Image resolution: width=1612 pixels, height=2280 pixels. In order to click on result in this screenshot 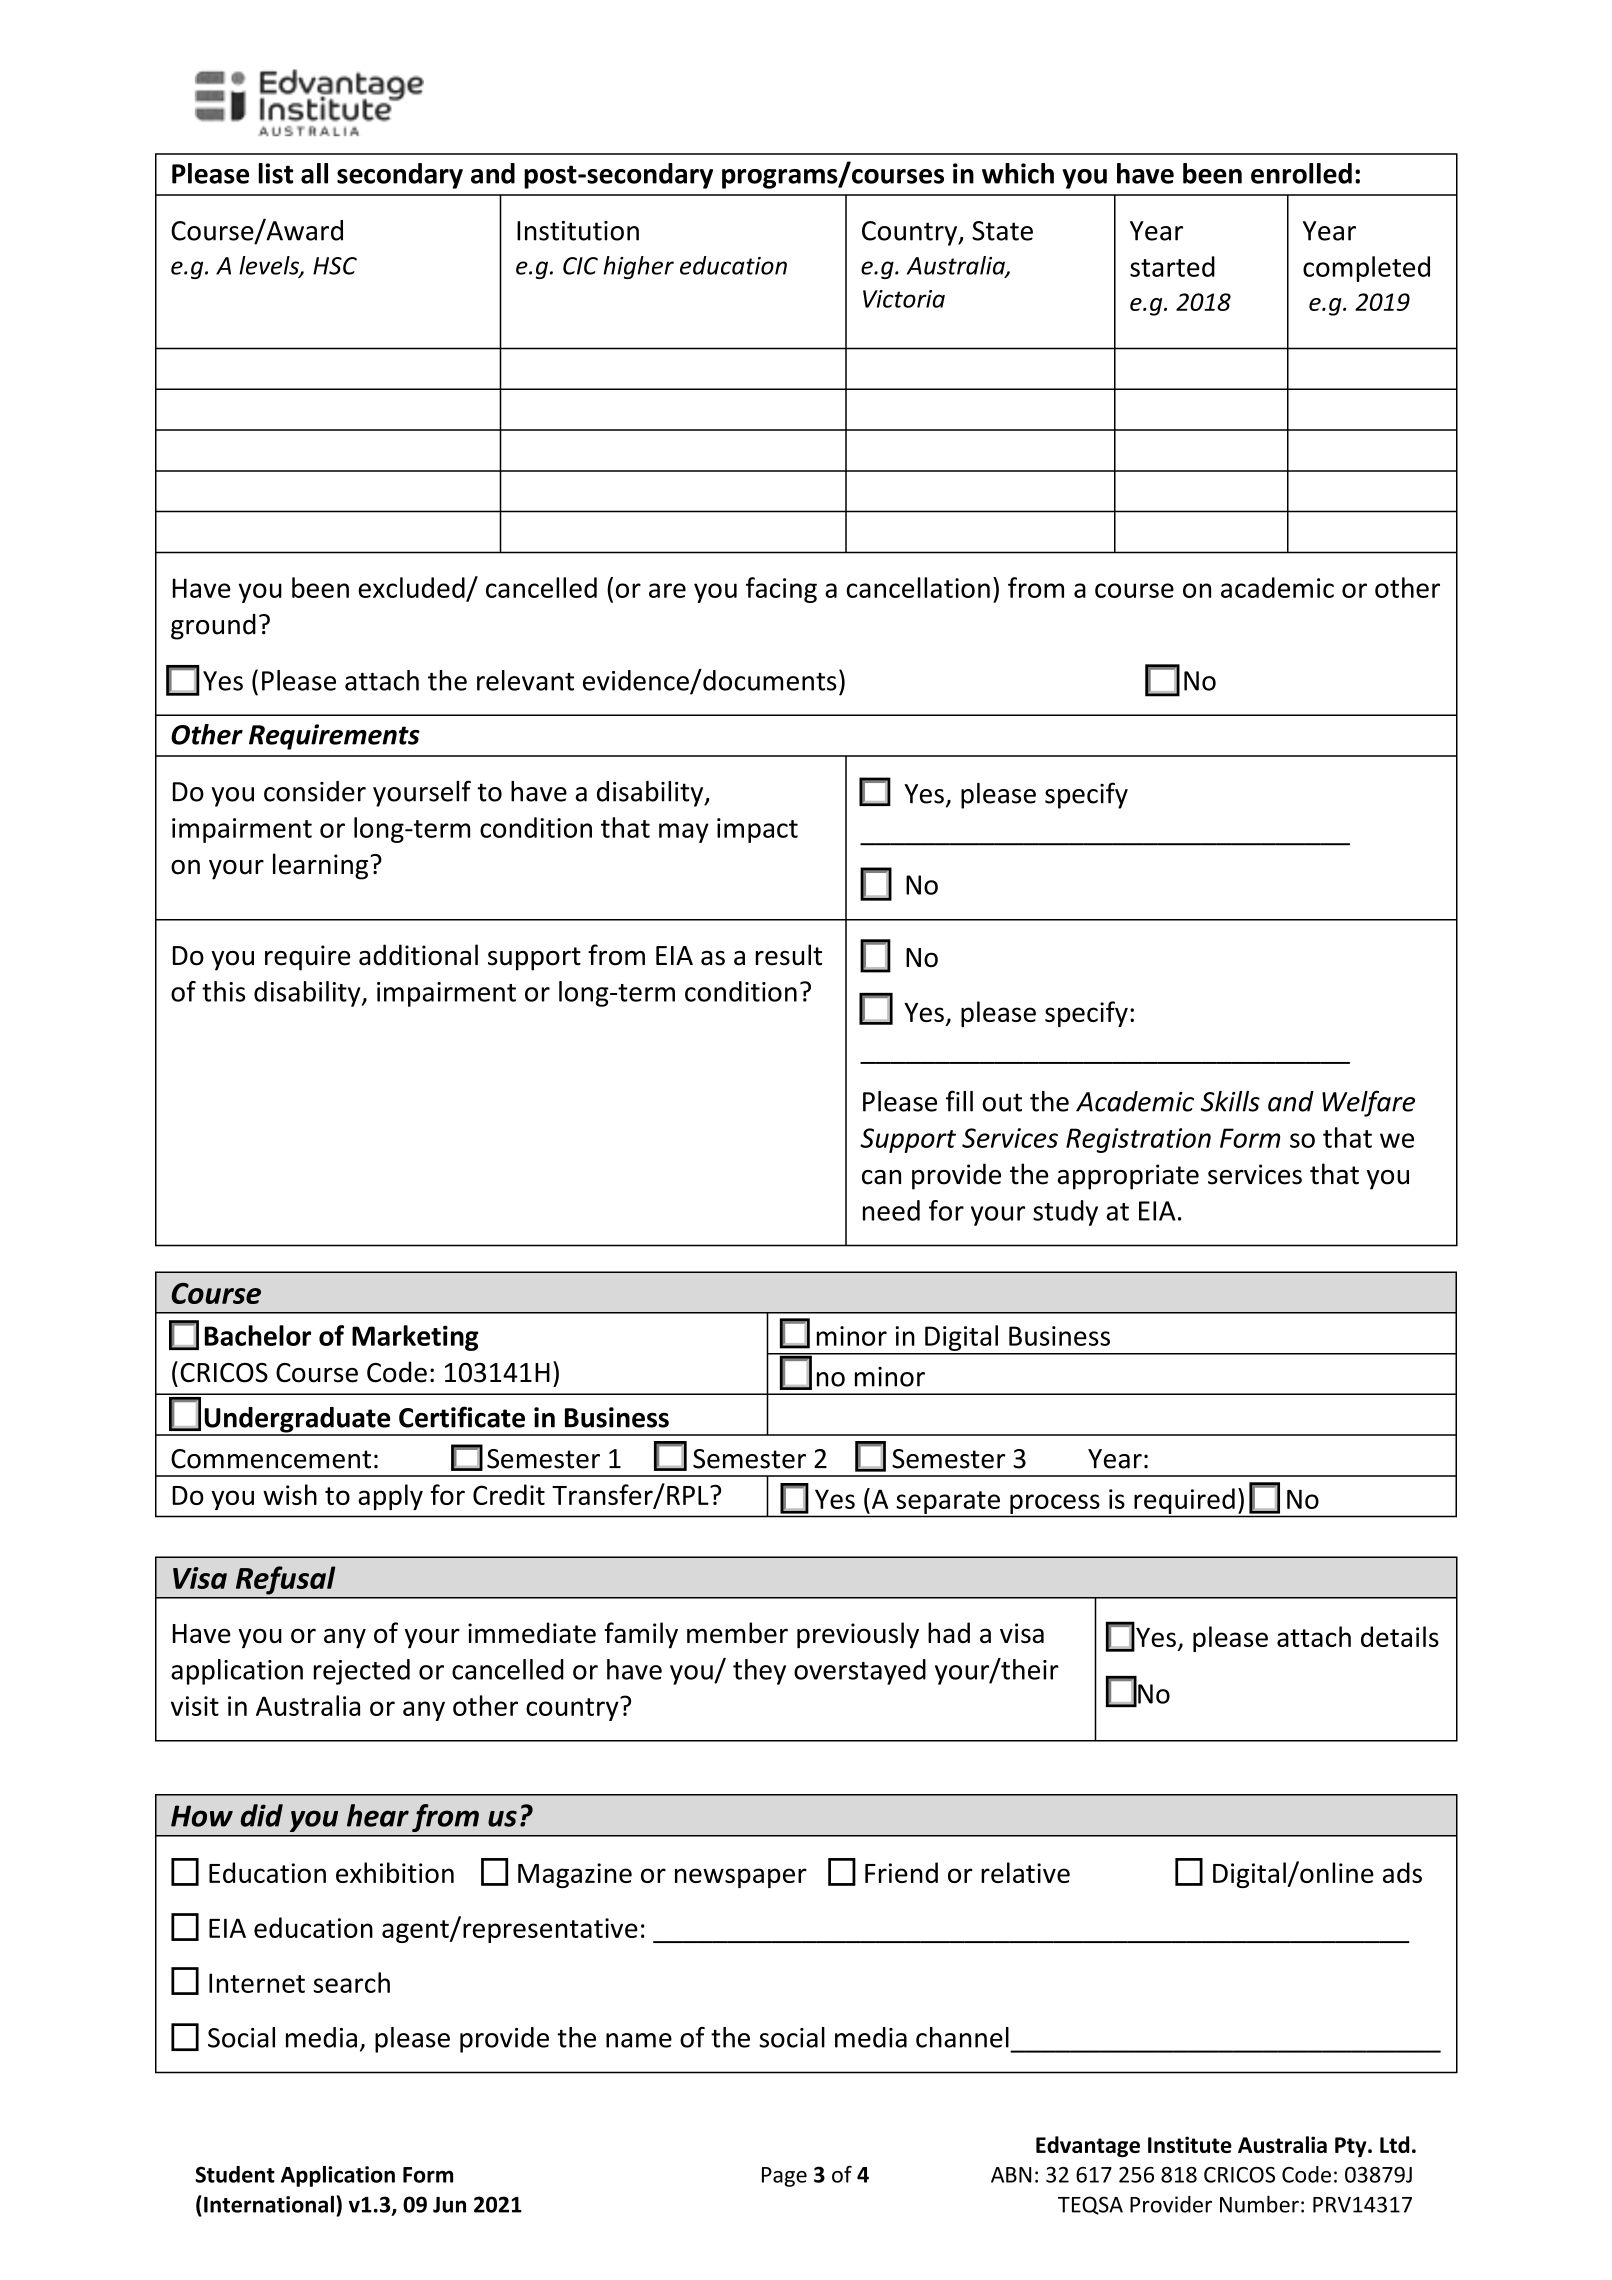, I will do `click(789, 955)`.
